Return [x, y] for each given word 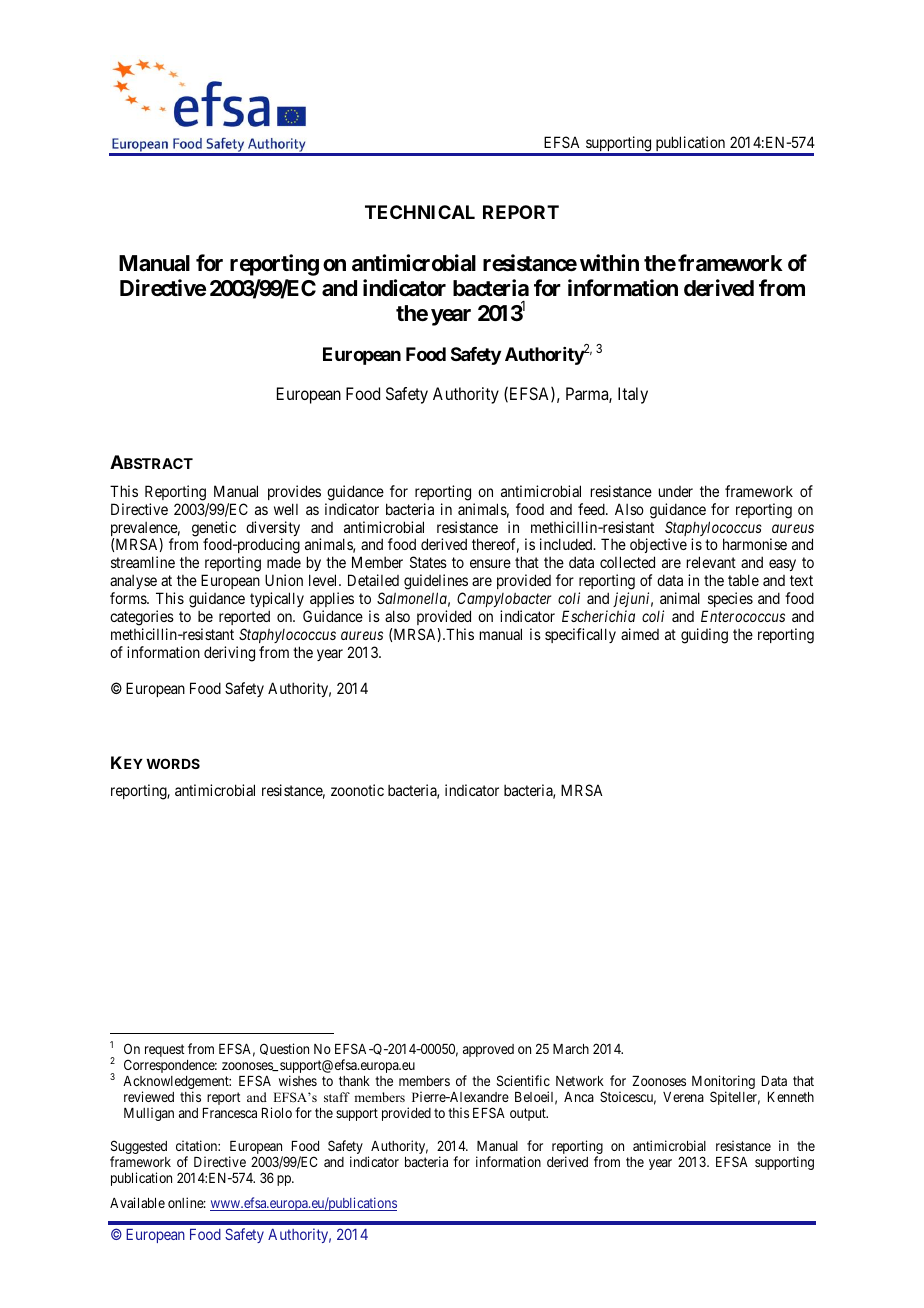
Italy [633, 395]
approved [488, 1050]
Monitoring [723, 1083]
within [609, 262]
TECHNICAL [420, 212]
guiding [704, 636]
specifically [580, 635]
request [165, 1050]
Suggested [139, 1148]
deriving [229, 654]
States [428, 562]
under [676, 491]
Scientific [523, 1080]
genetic [214, 530]
